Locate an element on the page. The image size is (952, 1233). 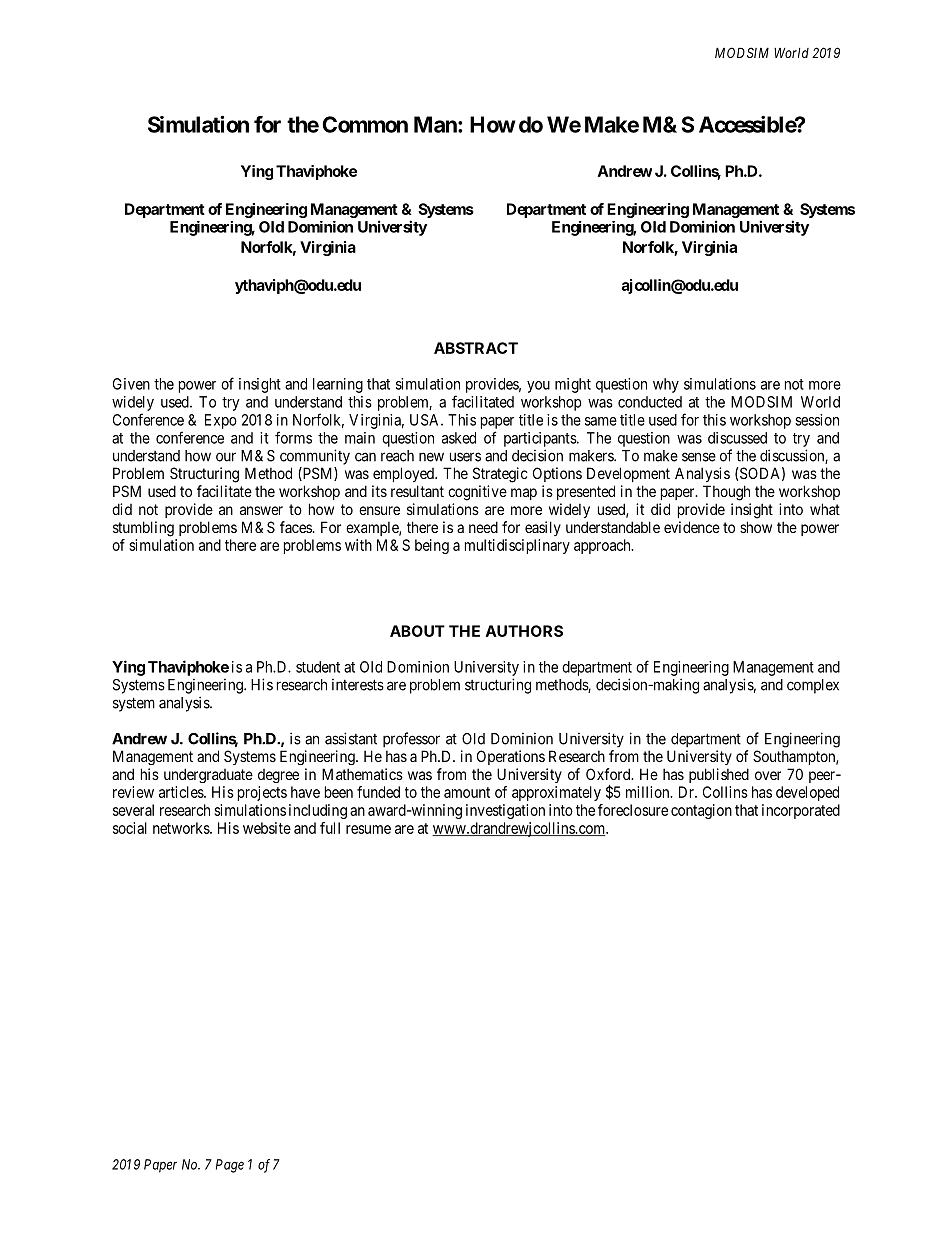
conducted is located at coordinates (650, 402).
